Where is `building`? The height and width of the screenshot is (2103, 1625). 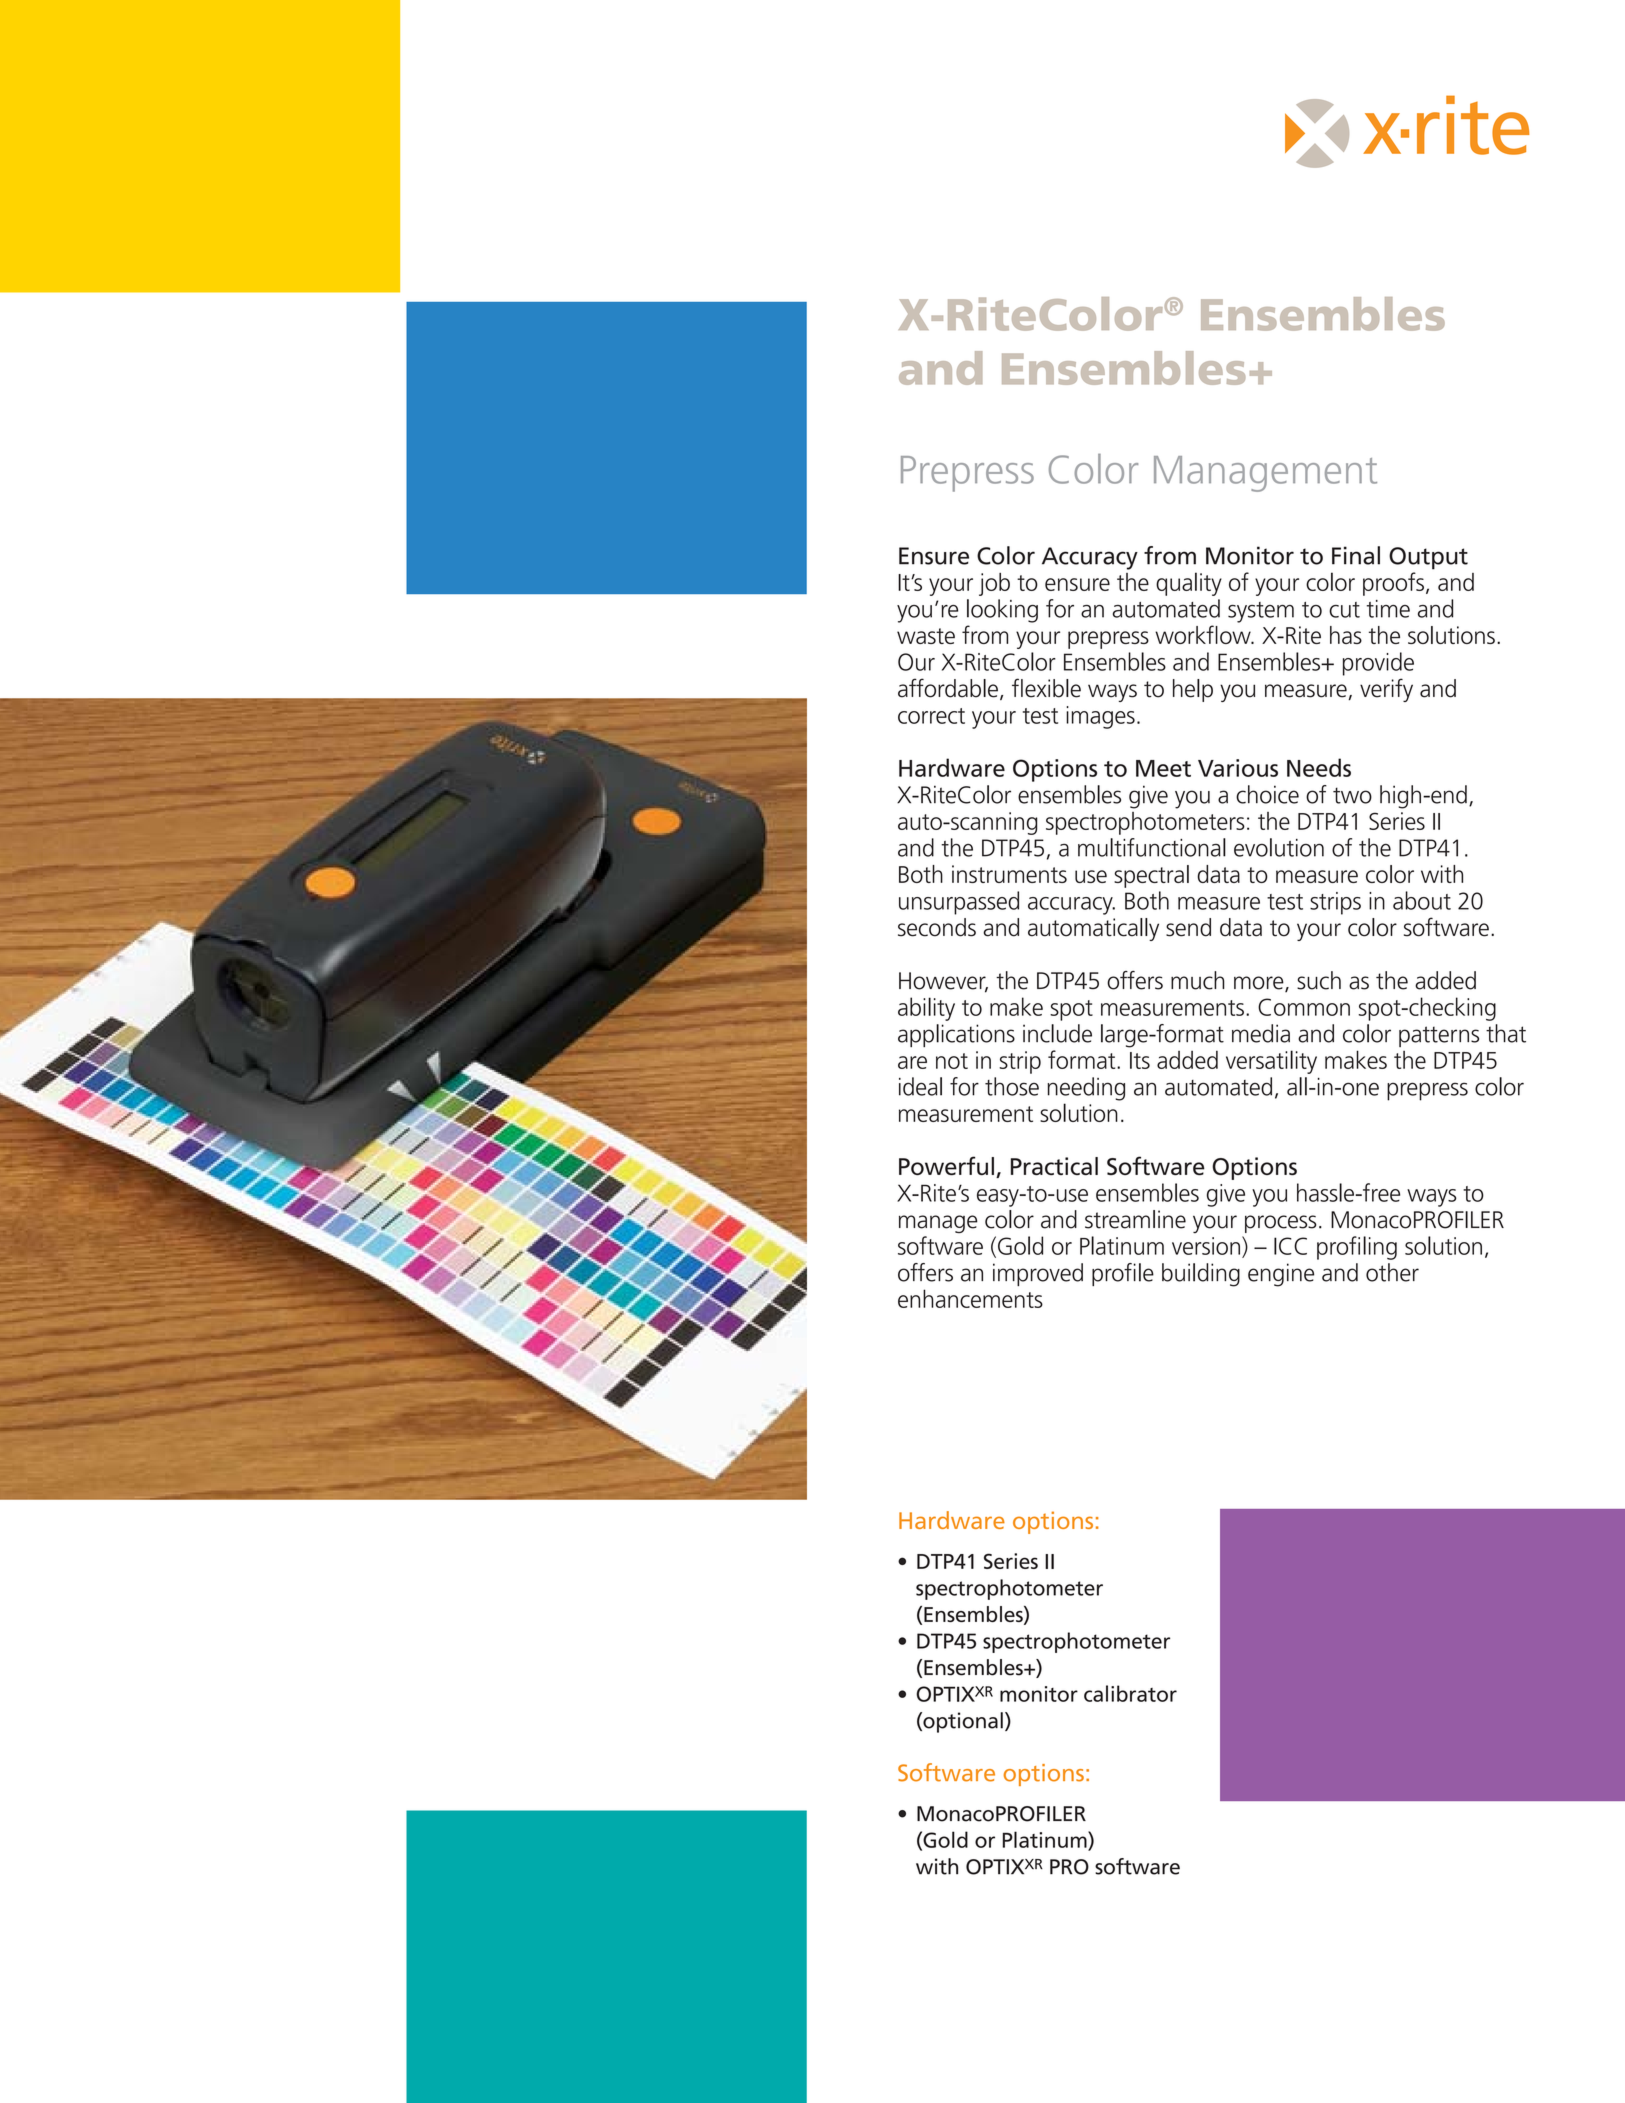
building is located at coordinates (1201, 1275).
